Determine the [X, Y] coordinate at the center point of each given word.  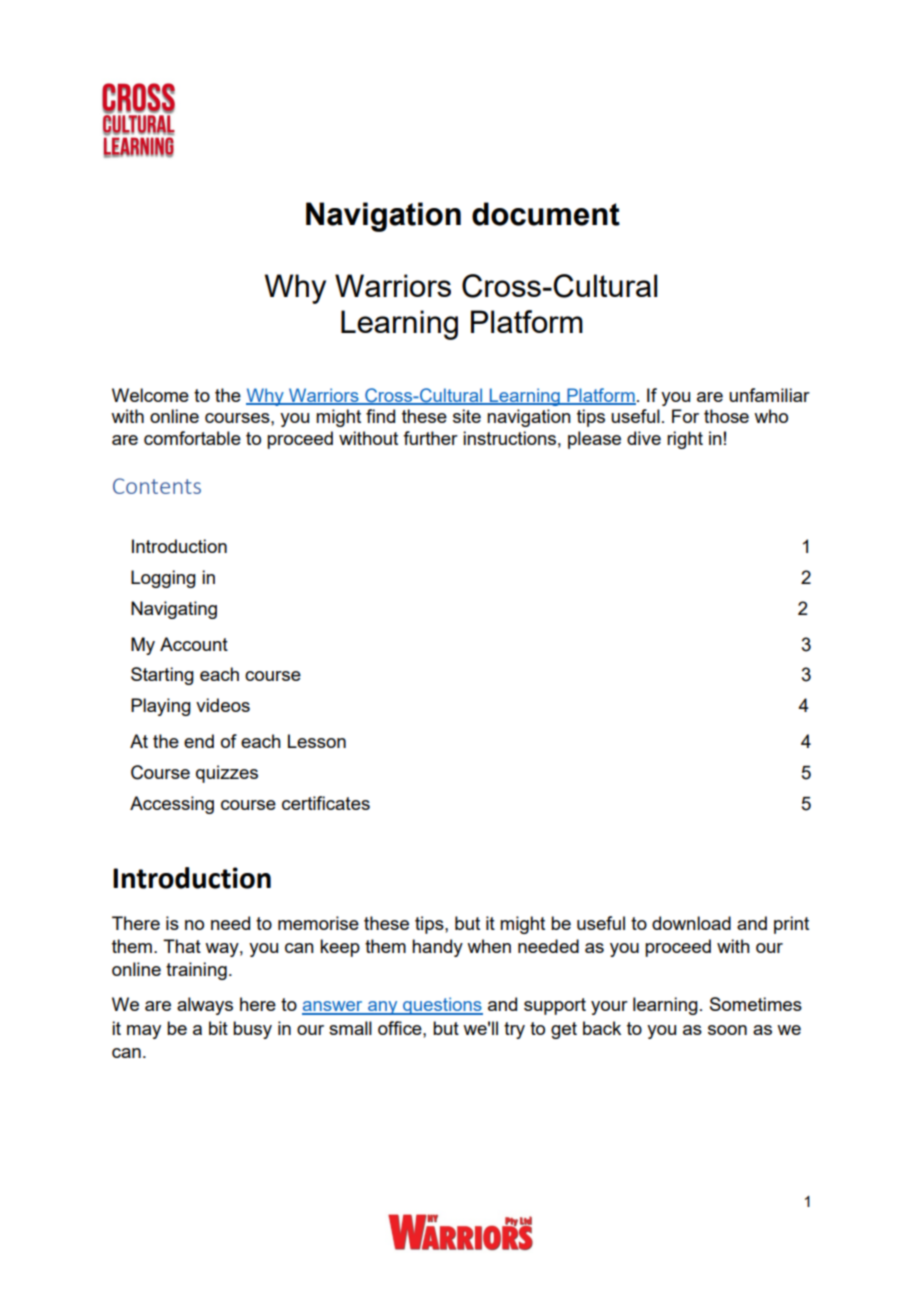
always [205, 1006]
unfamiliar [769, 395]
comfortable [192, 438]
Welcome [150, 395]
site [467, 416]
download [691, 923]
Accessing [172, 805]
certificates [326, 803]
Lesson [317, 741]
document [546, 214]
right [685, 440]
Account [194, 644]
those [726, 416]
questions [442, 1006]
